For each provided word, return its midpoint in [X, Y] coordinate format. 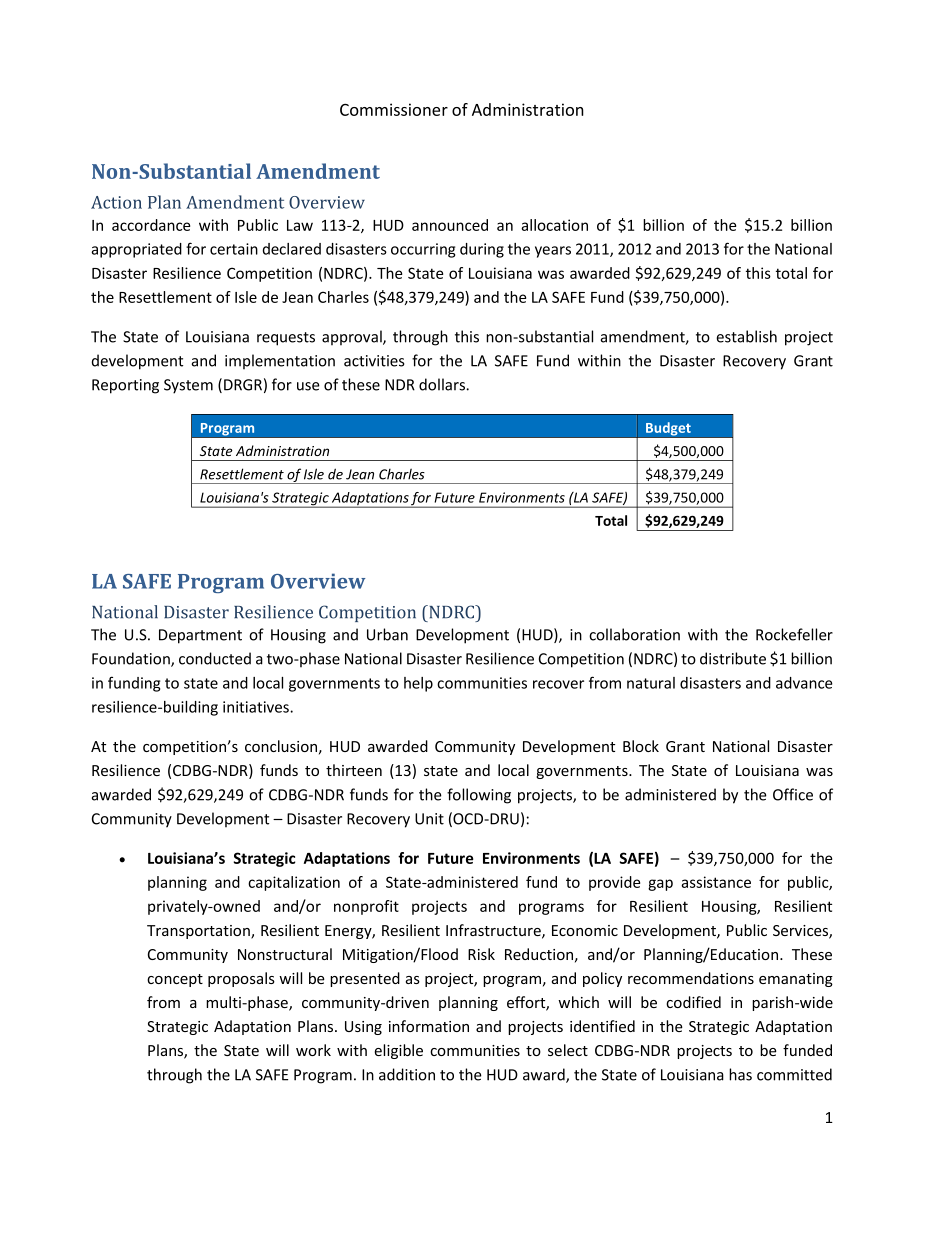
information [429, 1026]
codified [693, 1002]
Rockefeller [794, 634]
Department [200, 636]
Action [116, 202]
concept [175, 980]
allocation [554, 225]
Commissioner [394, 109]
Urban [387, 634]
